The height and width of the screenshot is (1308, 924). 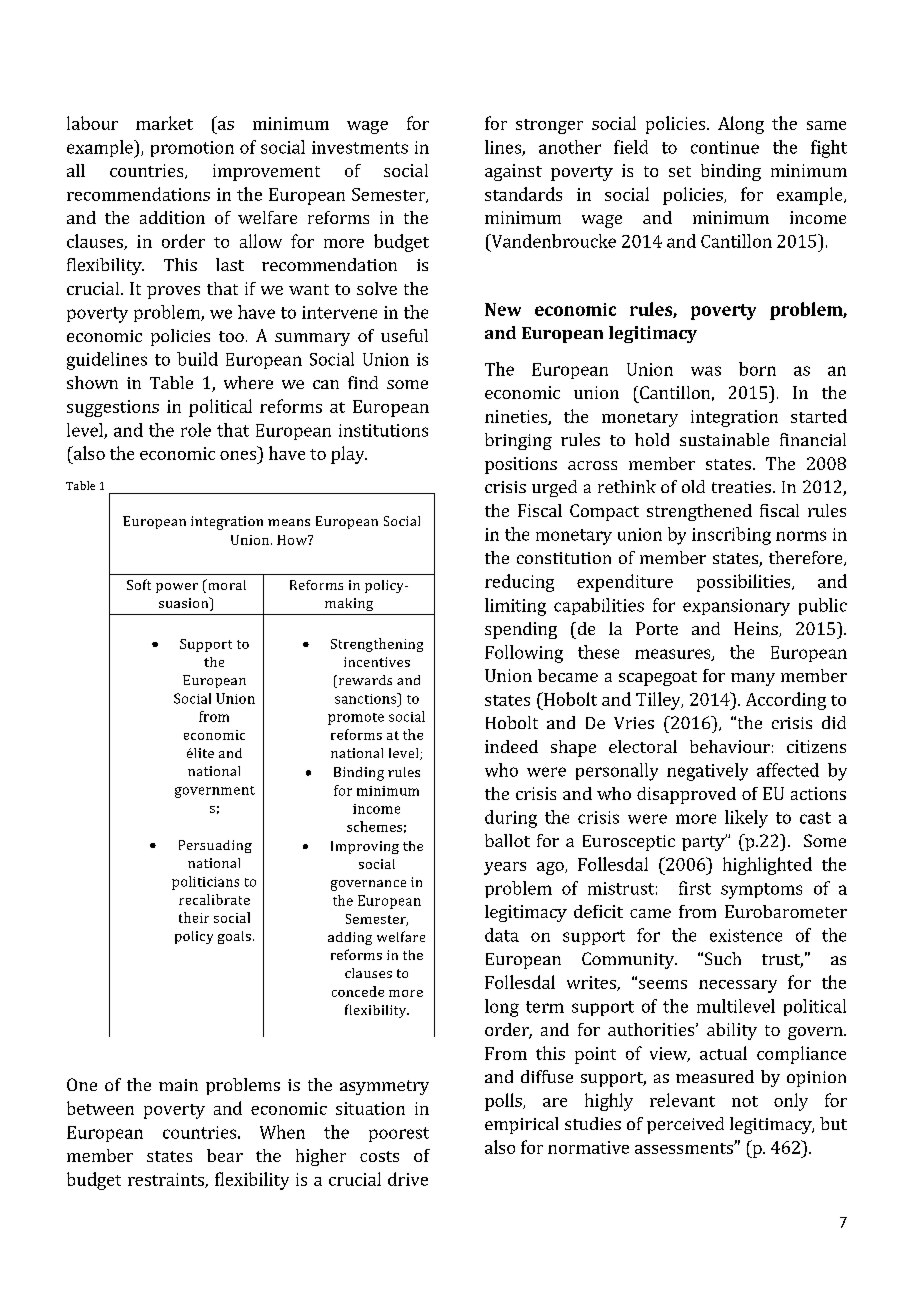 I want to click on continue, so click(x=725, y=147).
